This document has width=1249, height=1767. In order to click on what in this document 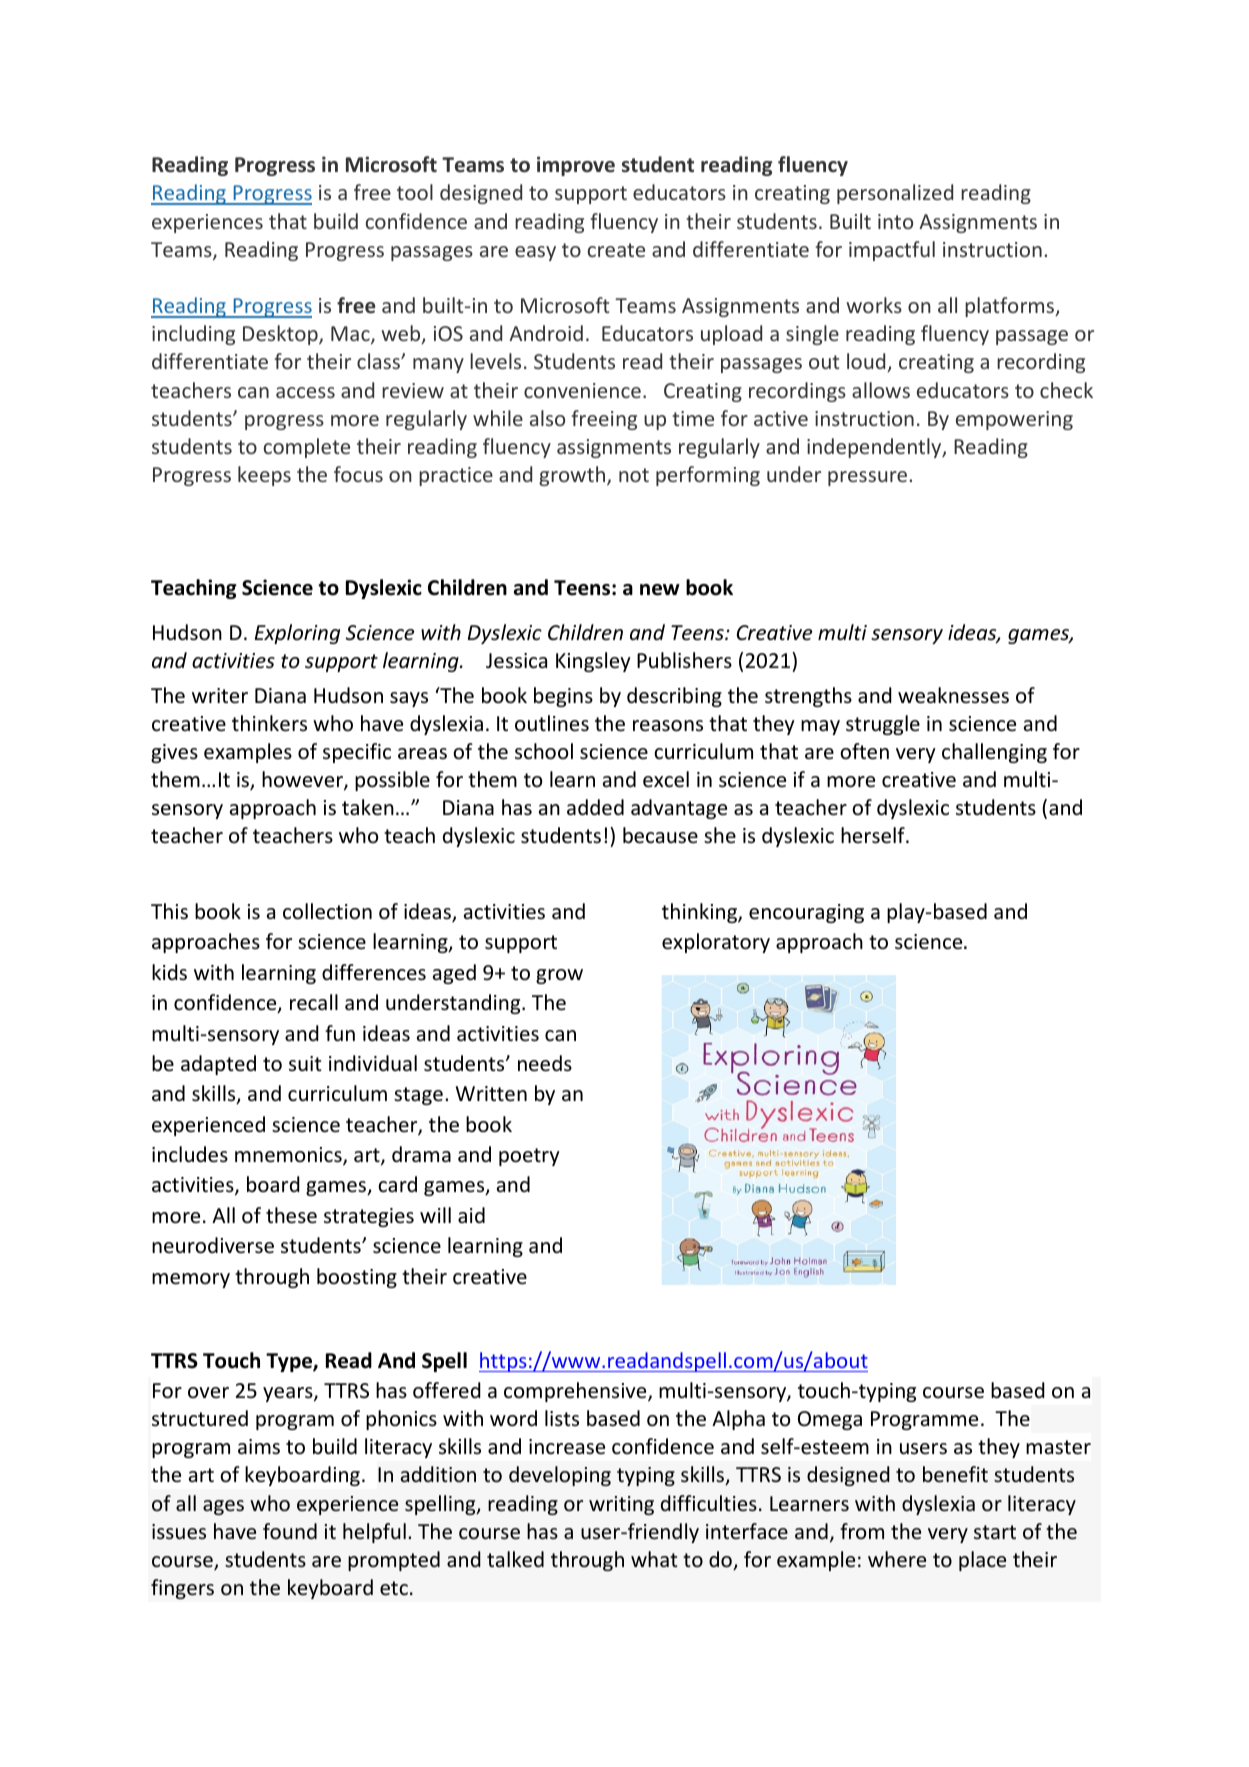, I will do `click(654, 1559)`.
